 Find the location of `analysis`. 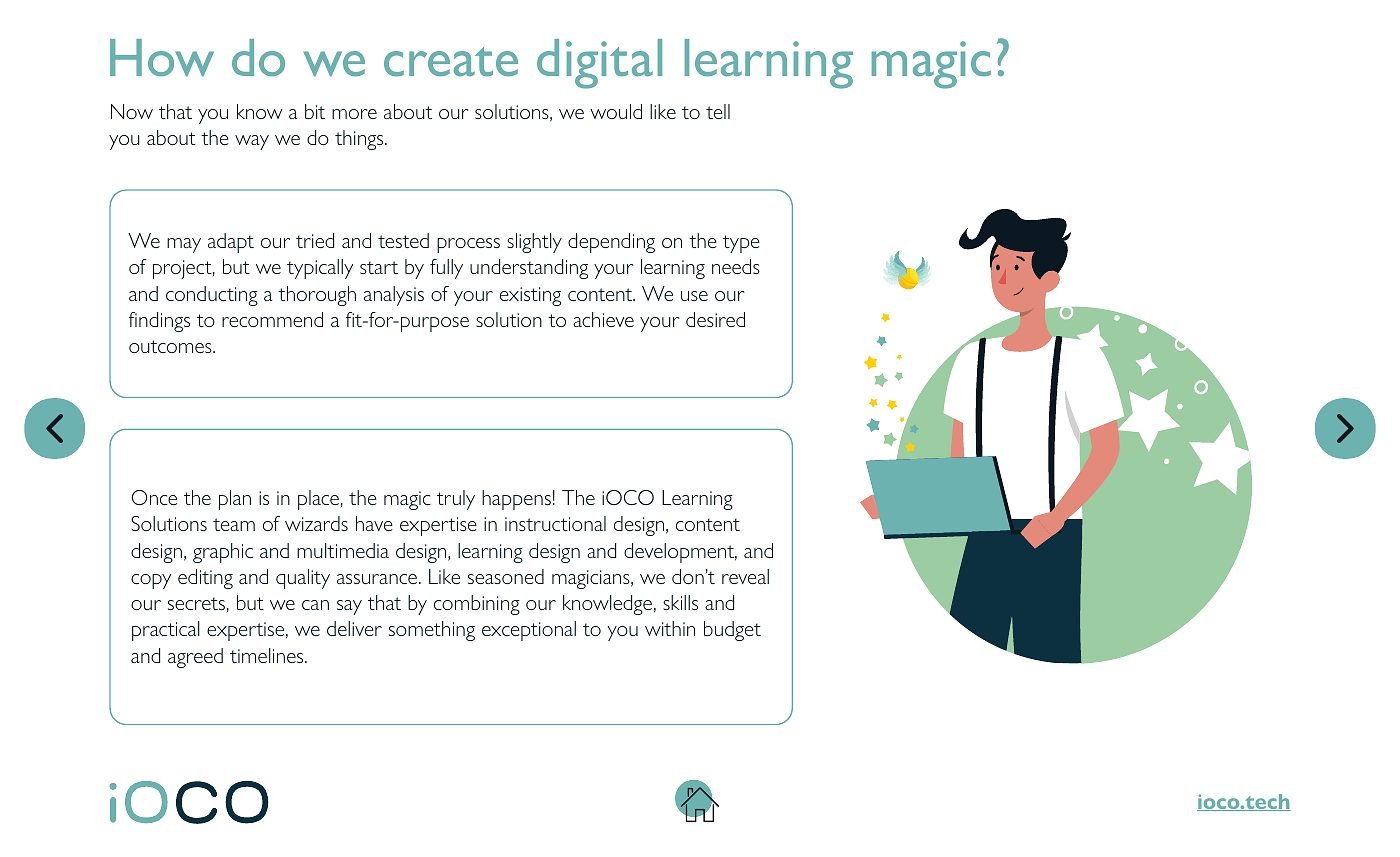

analysis is located at coordinates (394, 296).
